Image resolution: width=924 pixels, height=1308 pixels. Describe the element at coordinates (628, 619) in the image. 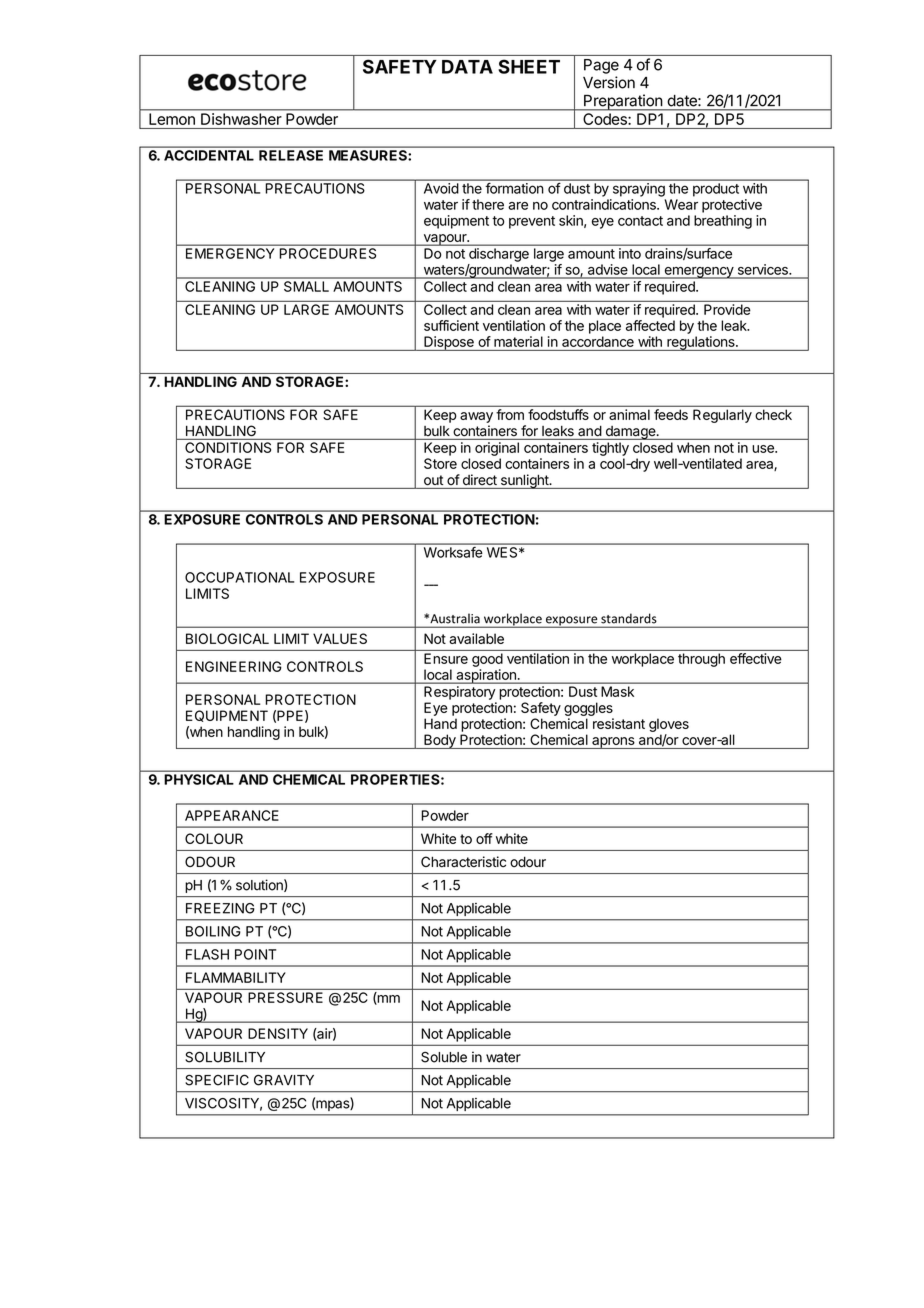

I see `standards` at that location.
